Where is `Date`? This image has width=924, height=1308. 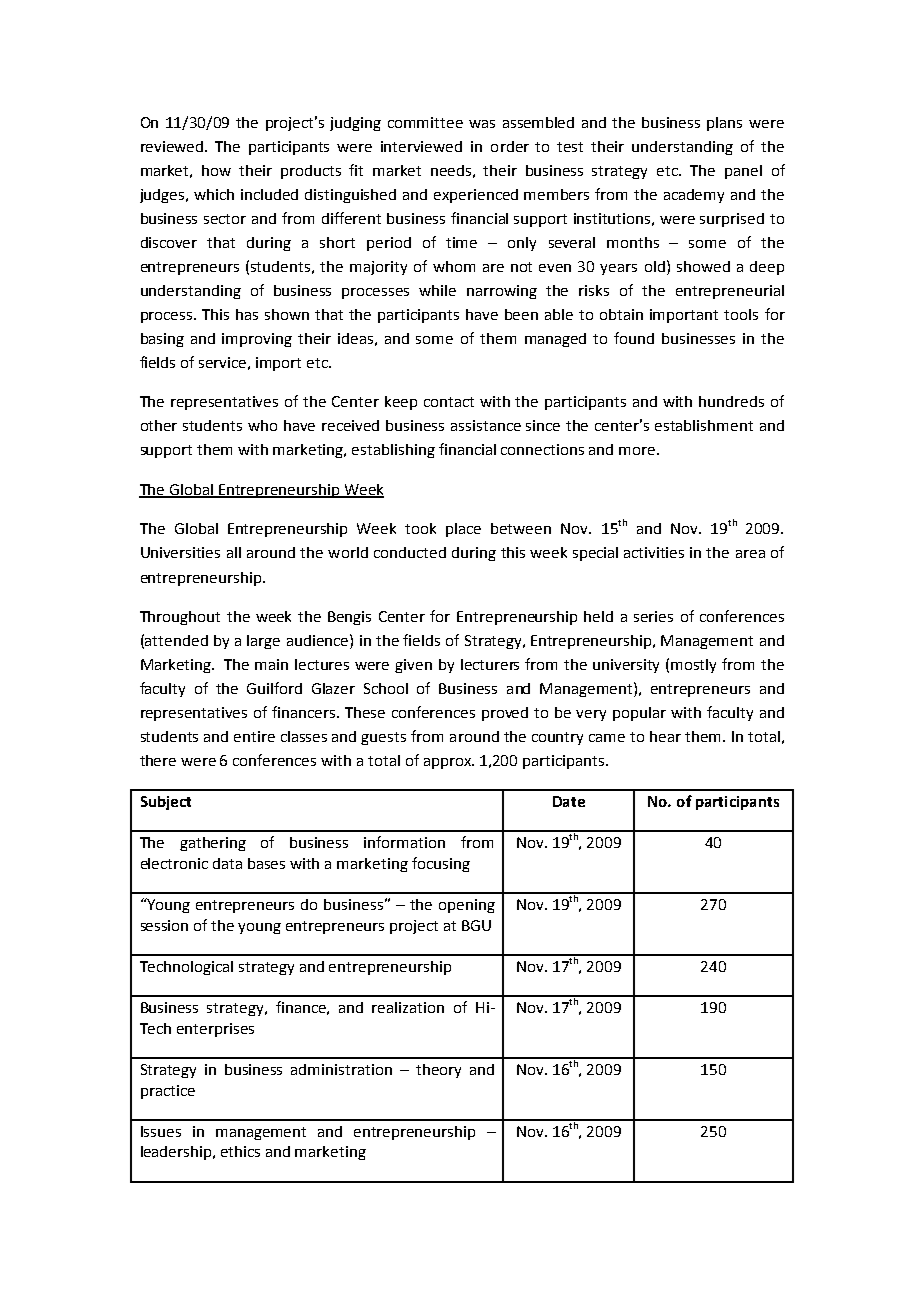
Date is located at coordinates (569, 801).
